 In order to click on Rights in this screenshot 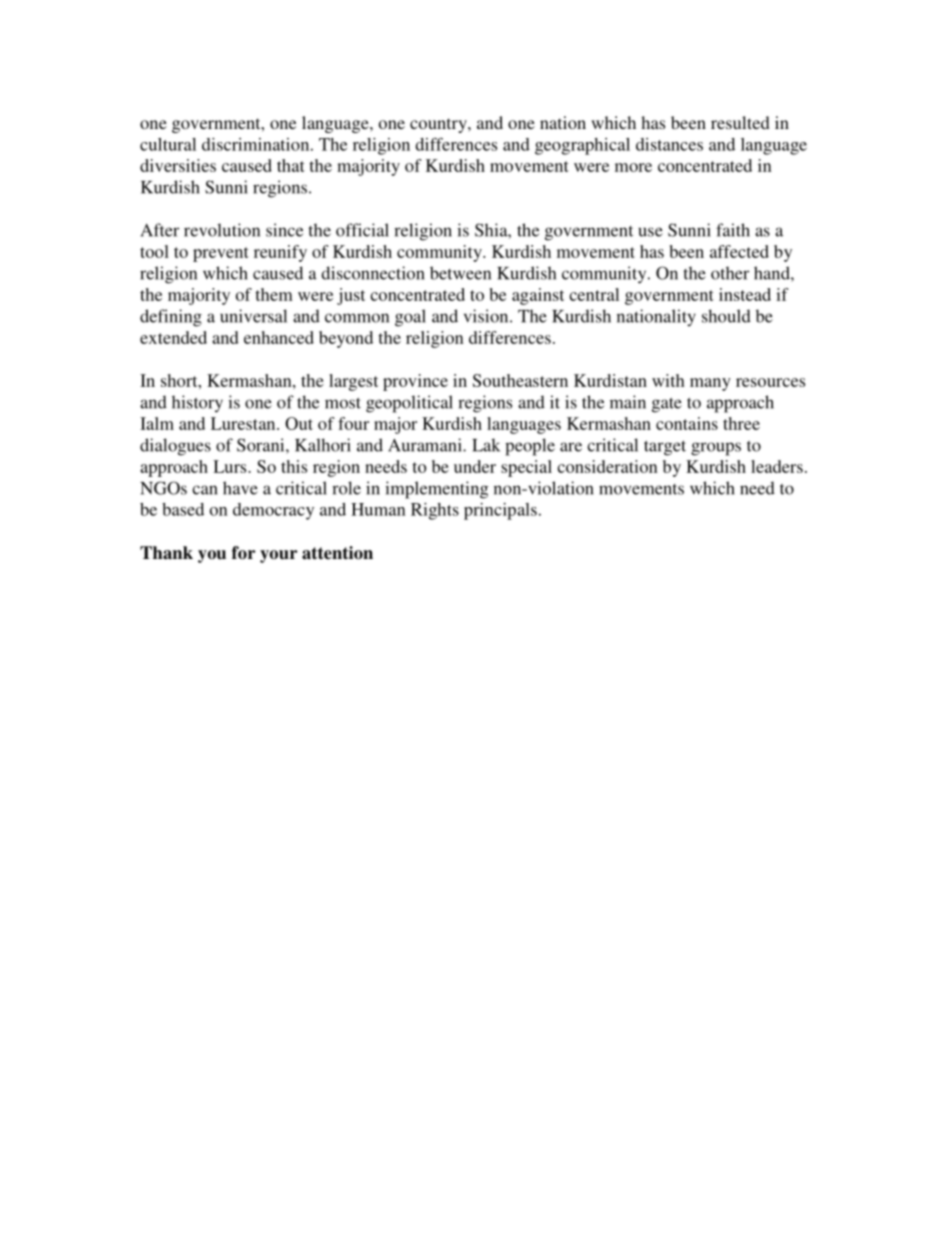, I will do `click(435, 511)`.
